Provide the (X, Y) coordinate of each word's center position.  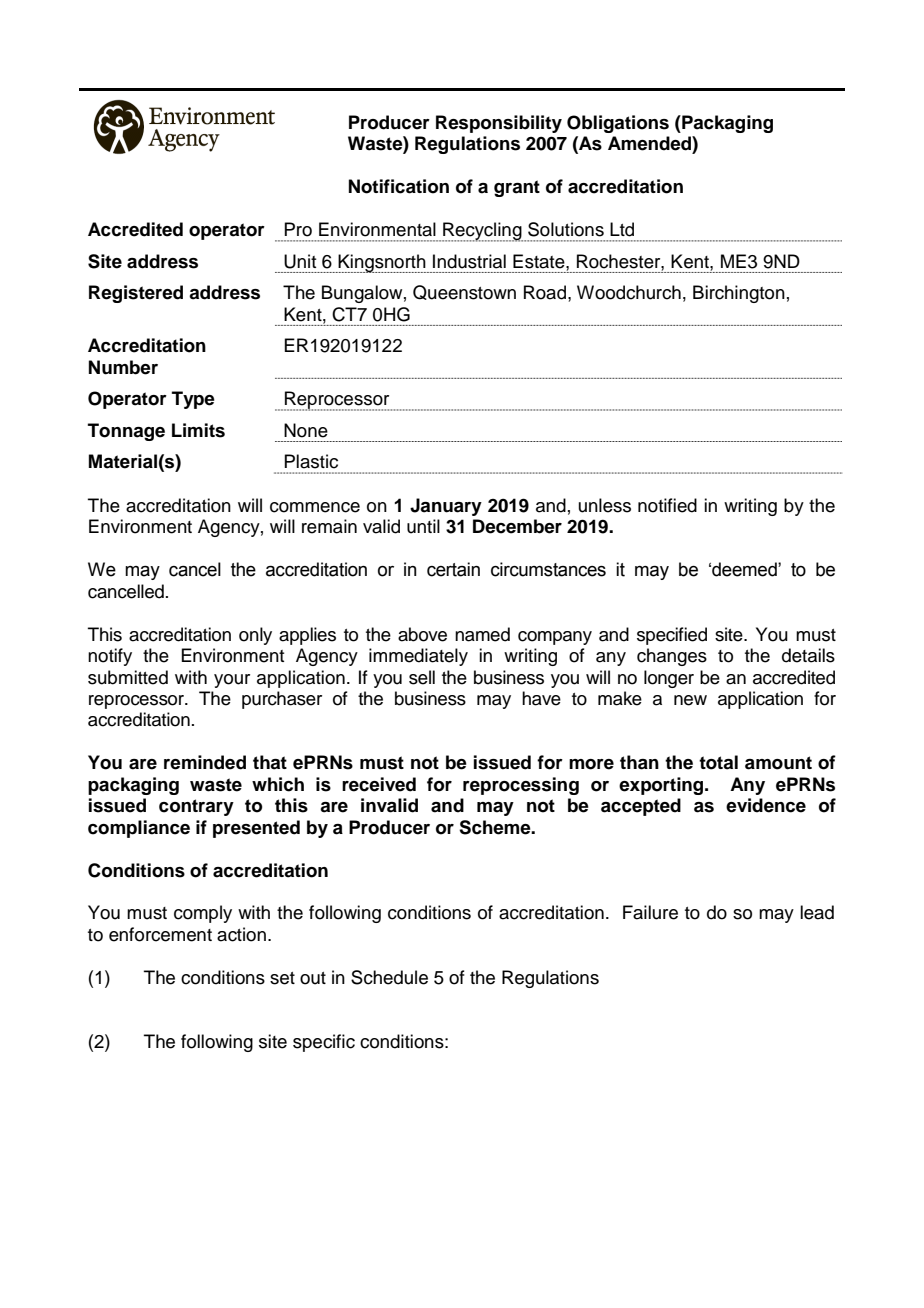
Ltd (622, 229)
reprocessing (521, 786)
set (282, 978)
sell (422, 677)
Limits (198, 430)
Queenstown (464, 292)
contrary (196, 807)
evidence (766, 805)
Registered (136, 294)
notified (667, 505)
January (446, 507)
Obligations (618, 124)
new (690, 700)
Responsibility (499, 124)
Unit (300, 261)
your (232, 681)
